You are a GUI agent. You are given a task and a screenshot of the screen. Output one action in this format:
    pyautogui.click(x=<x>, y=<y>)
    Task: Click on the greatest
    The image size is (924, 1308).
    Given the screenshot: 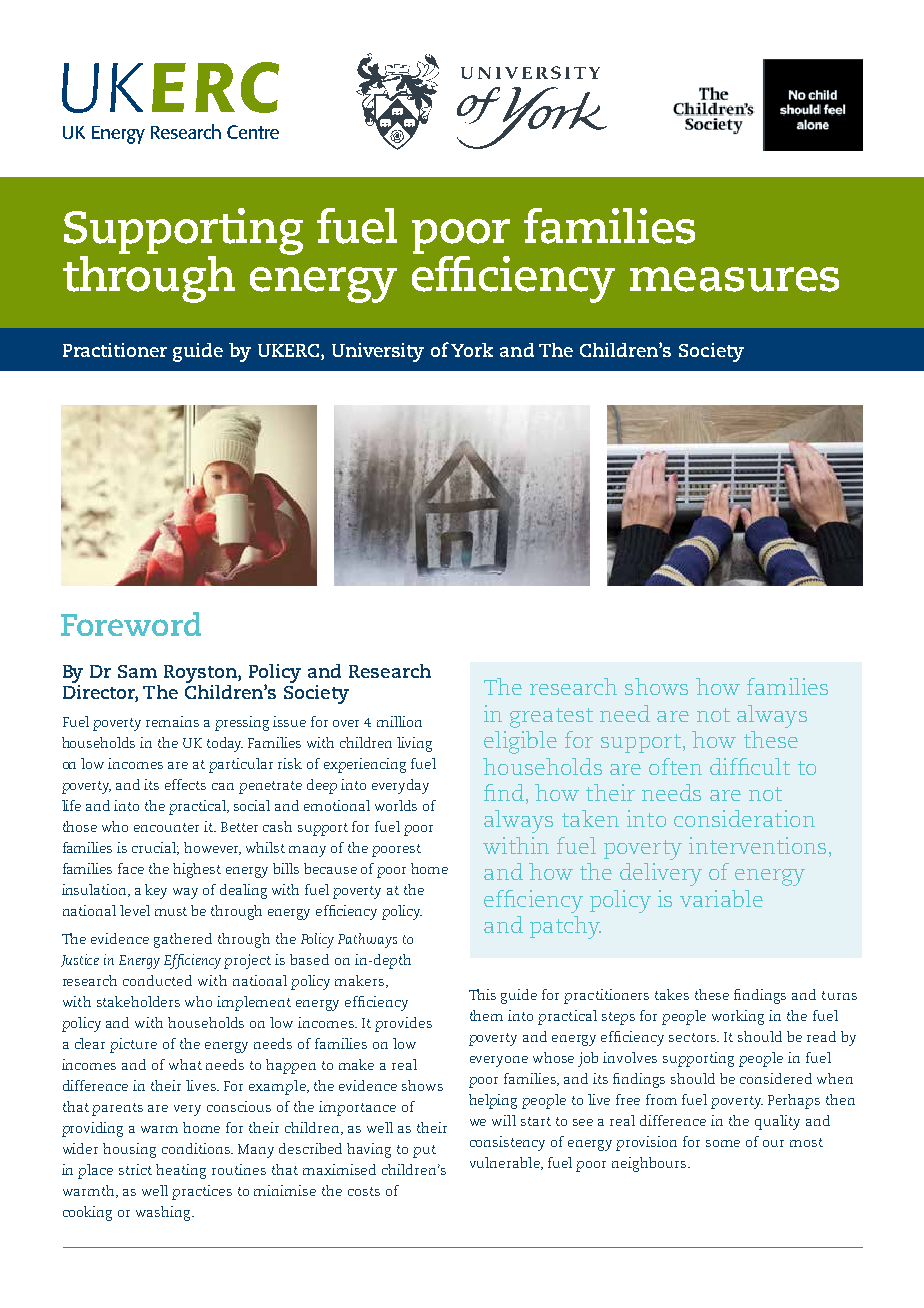 What is the action you would take?
    pyautogui.click(x=551, y=718)
